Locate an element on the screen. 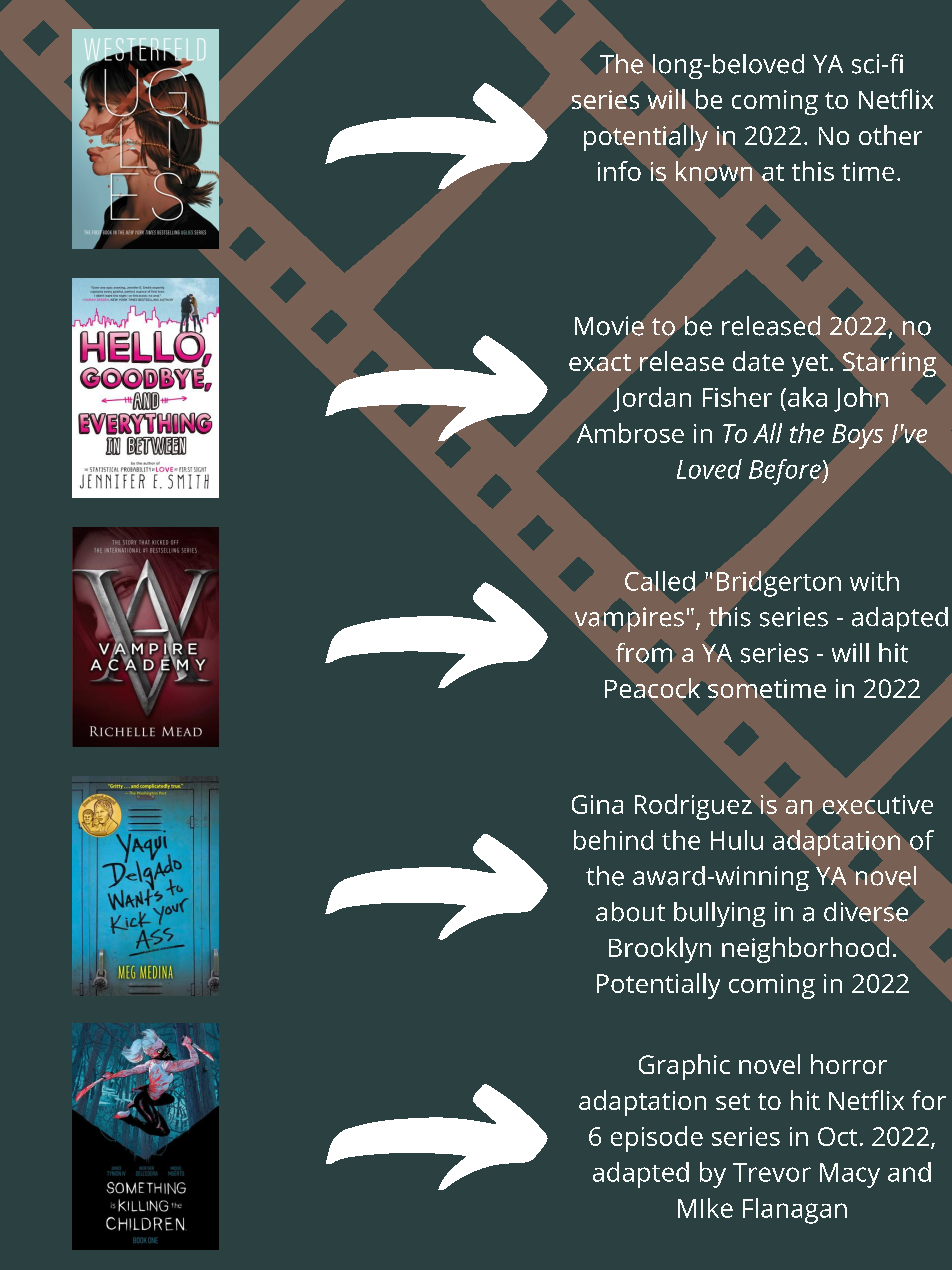 This screenshot has width=952, height=1270. known is located at coordinates (714, 171).
